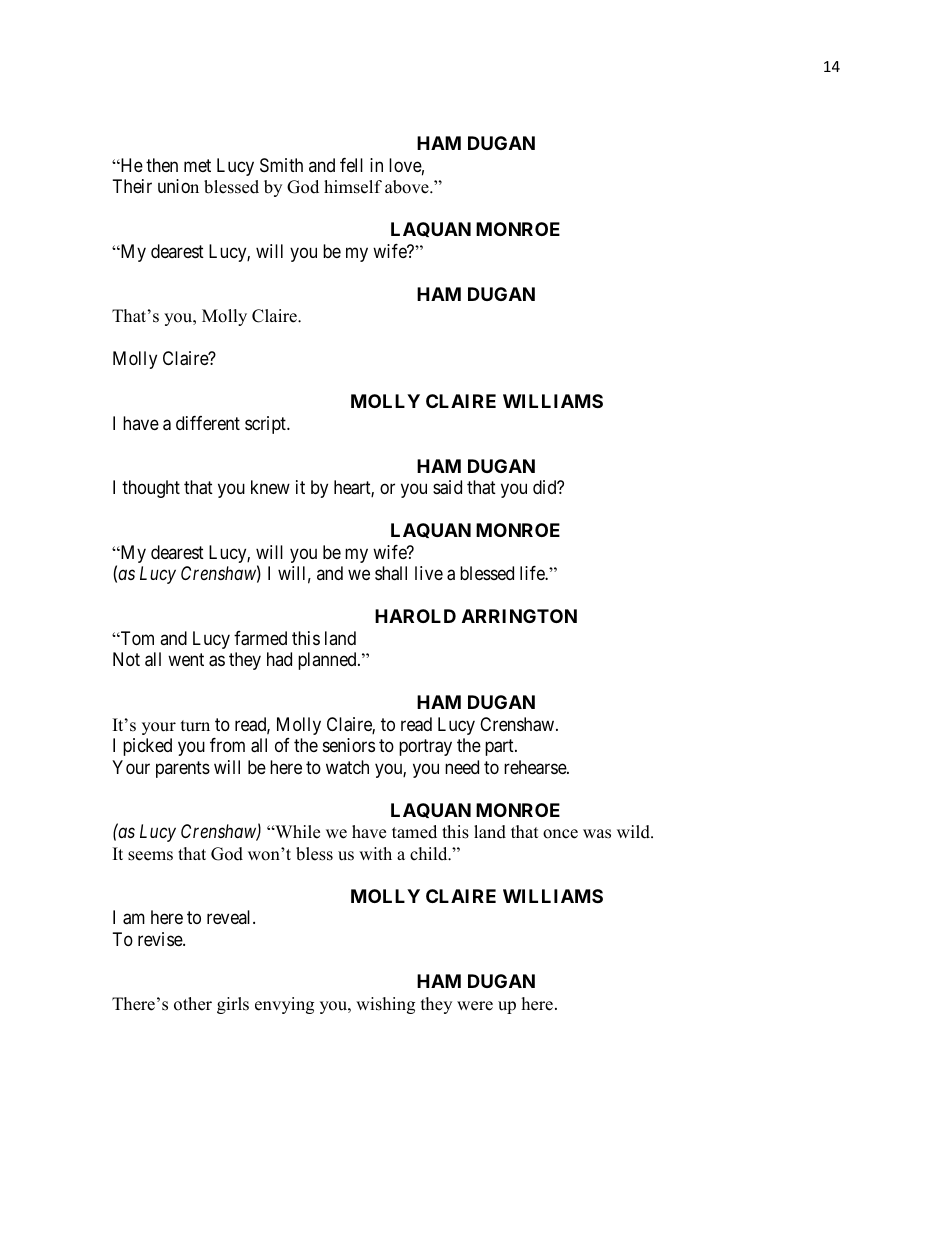 Image resolution: width=952 pixels, height=1233 pixels. I want to click on himself, so click(353, 187).
